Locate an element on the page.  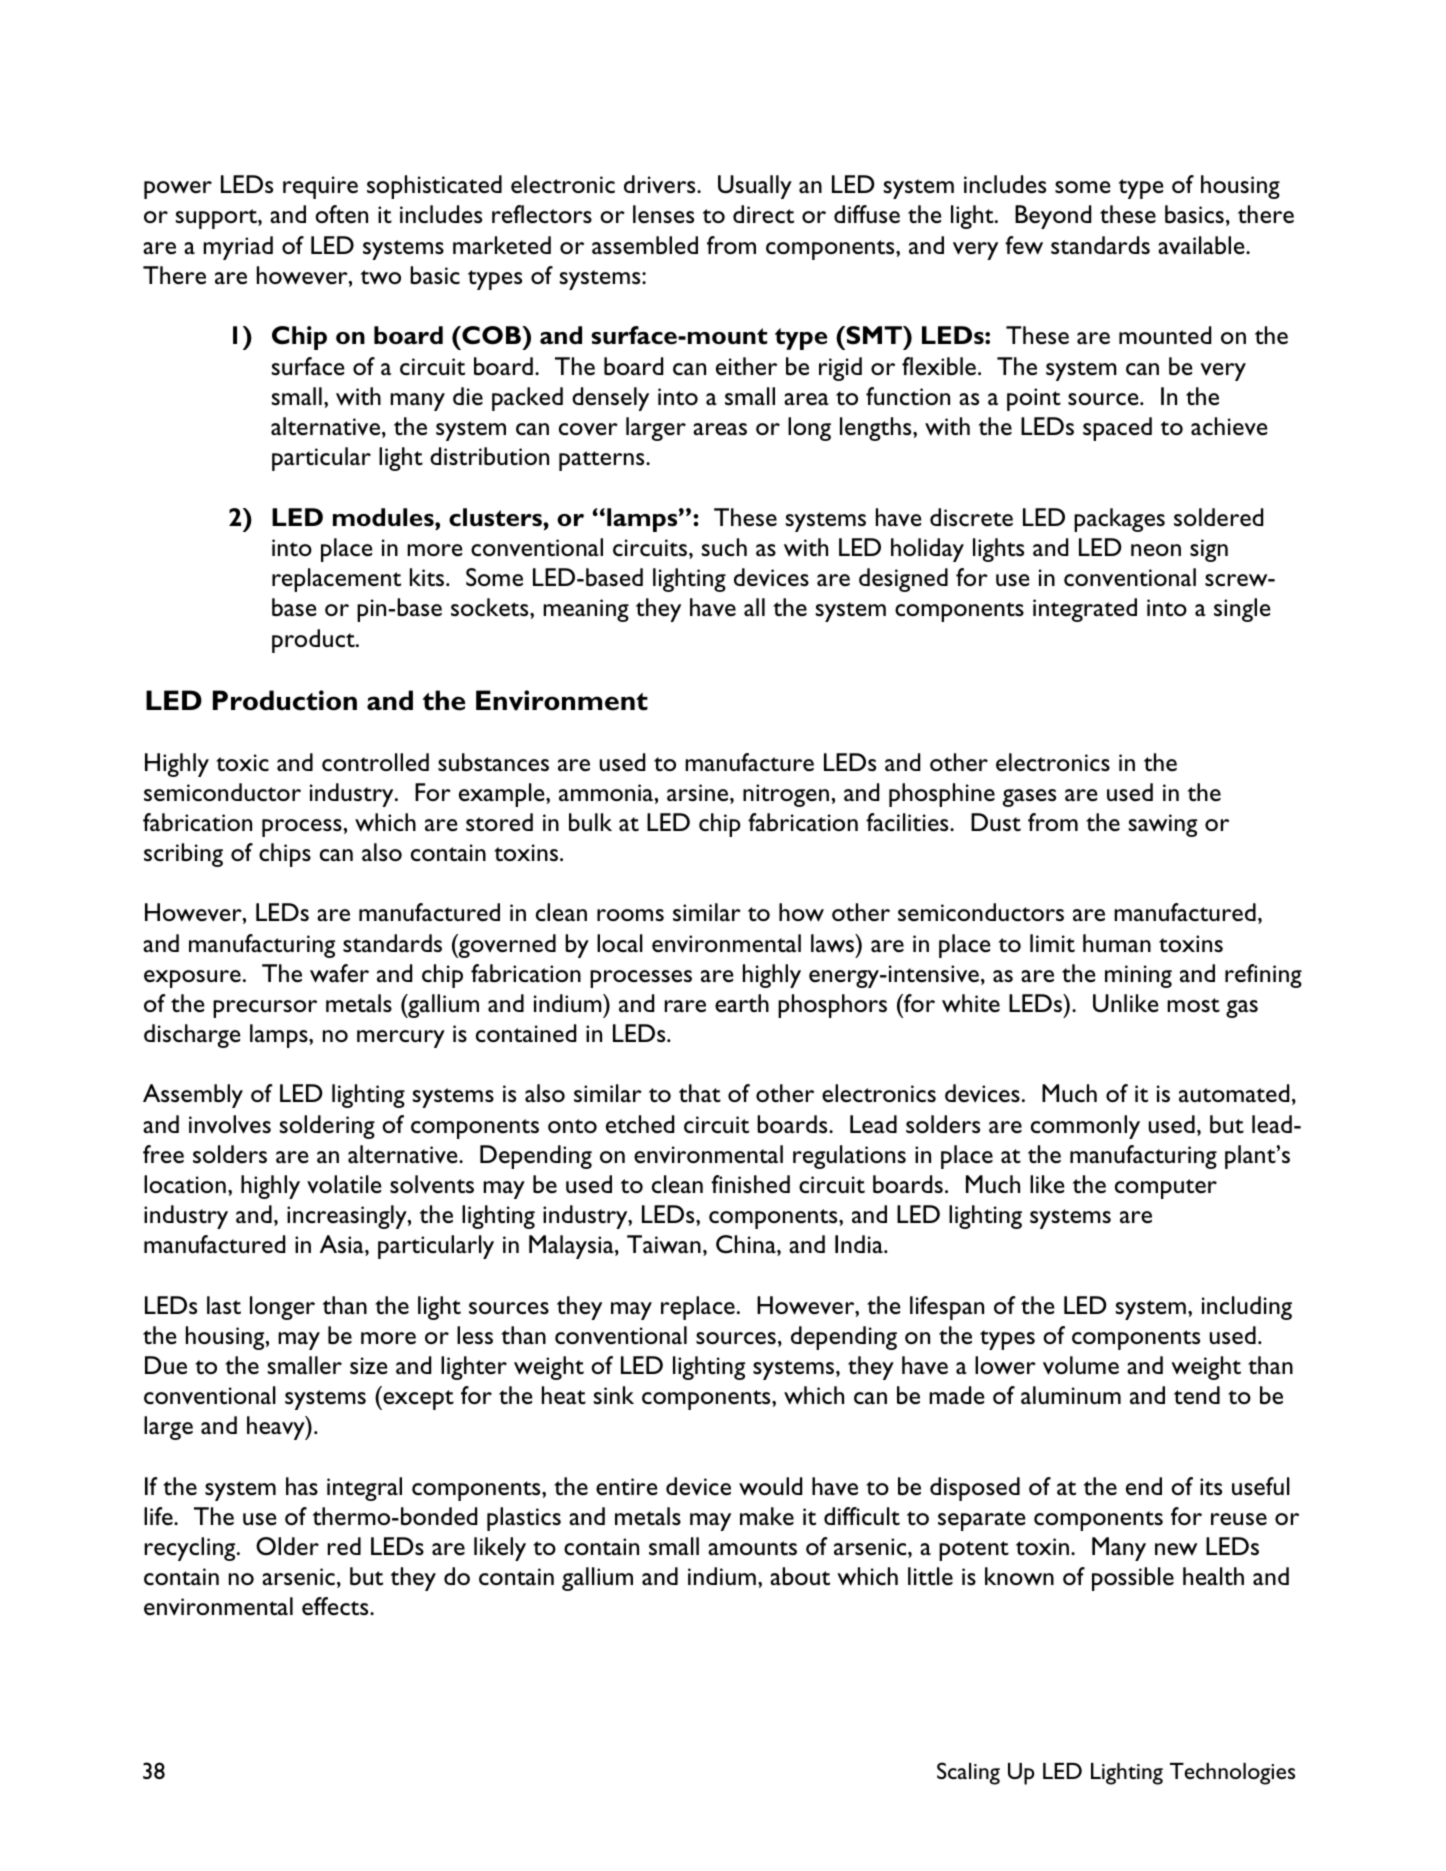
wafer is located at coordinates (339, 973).
